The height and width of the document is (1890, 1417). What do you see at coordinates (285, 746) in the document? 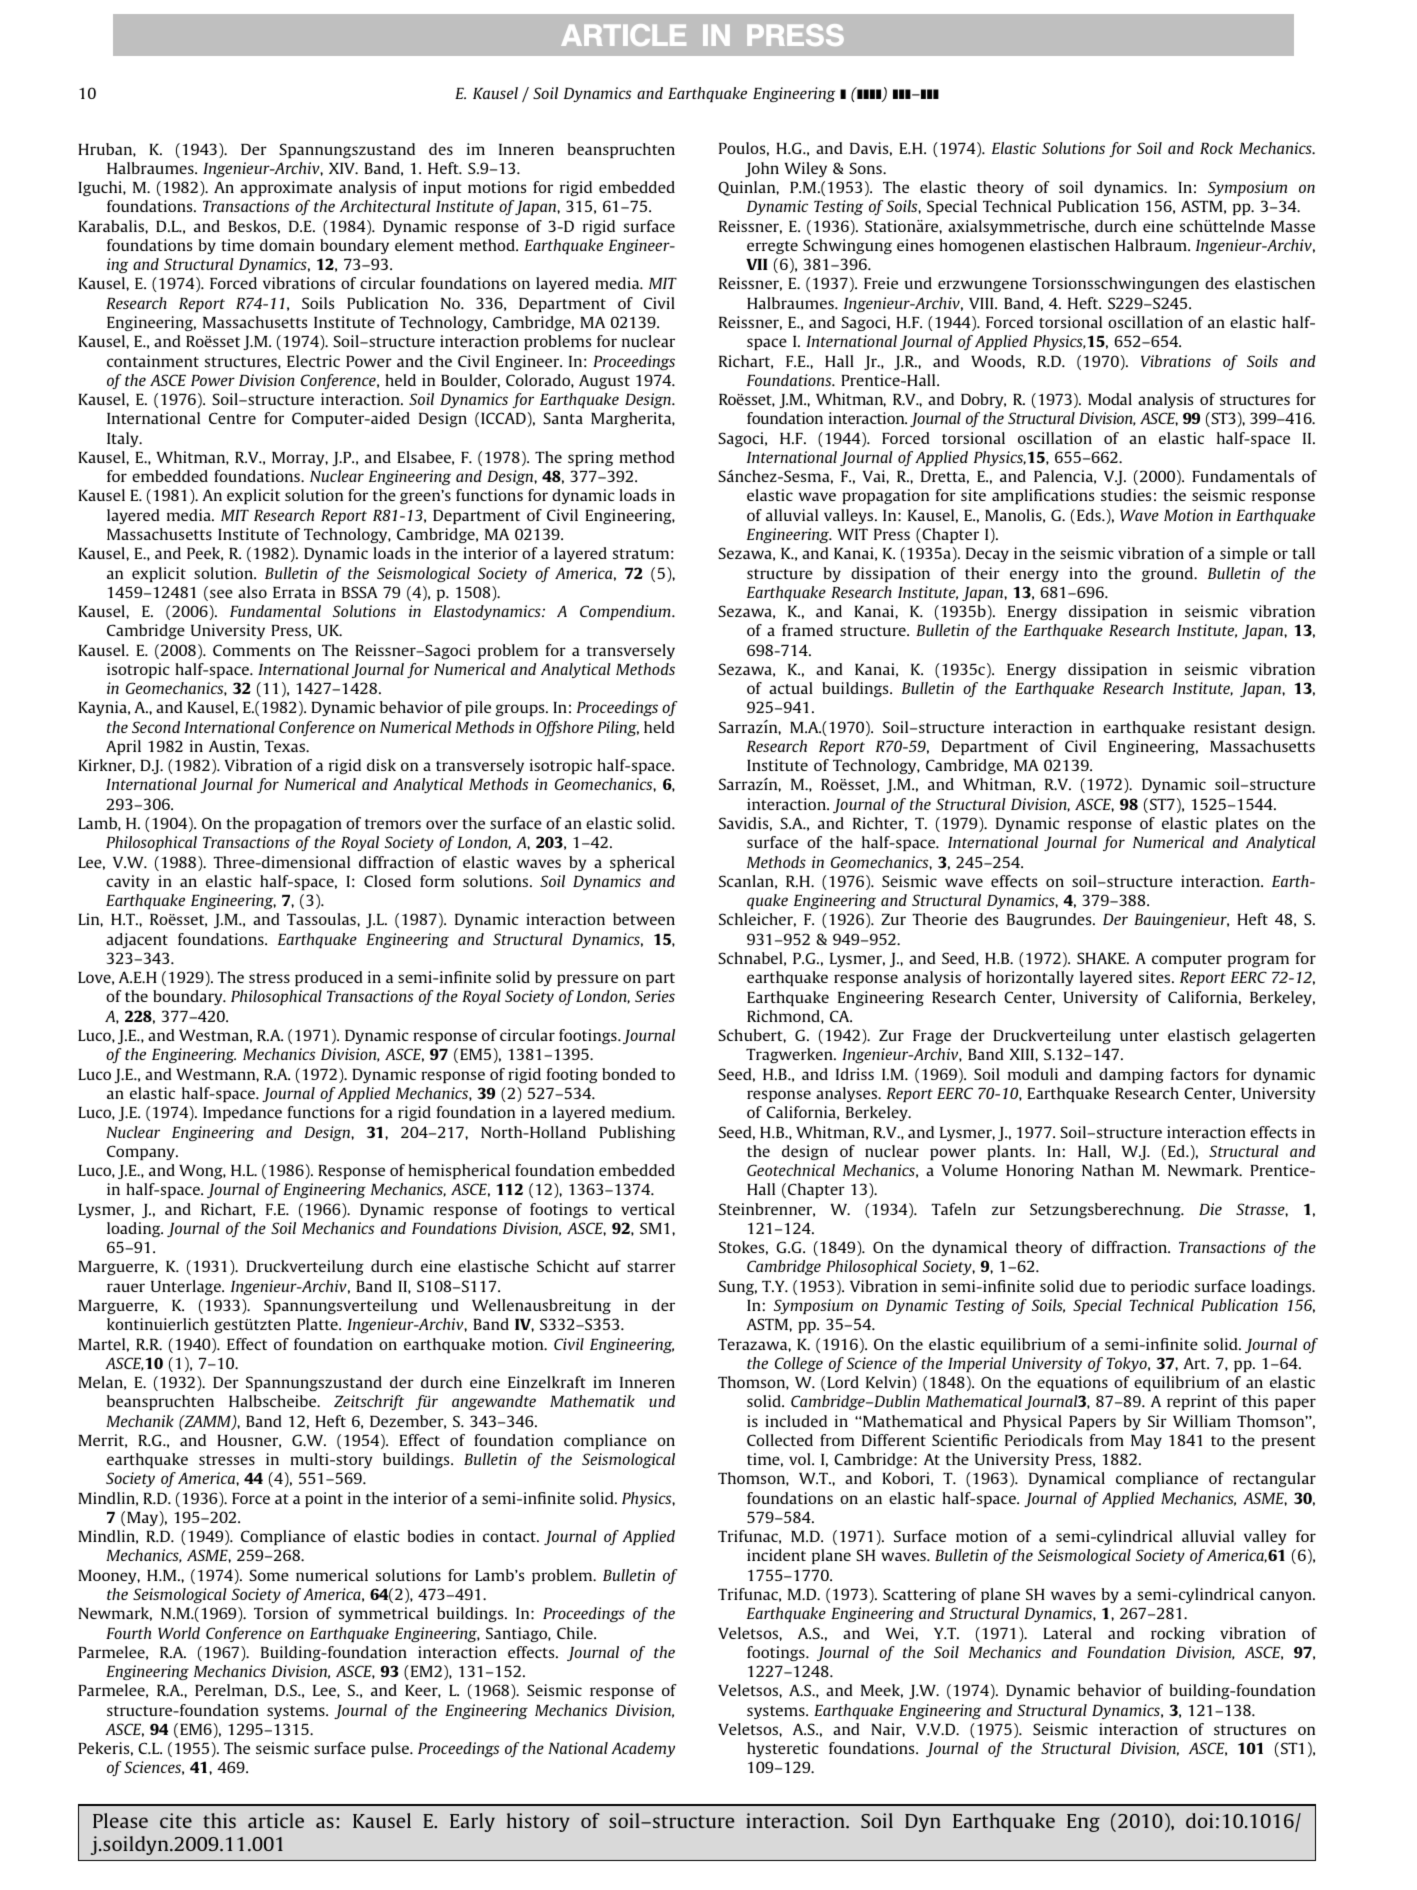
I see `Texas` at bounding box center [285, 746].
